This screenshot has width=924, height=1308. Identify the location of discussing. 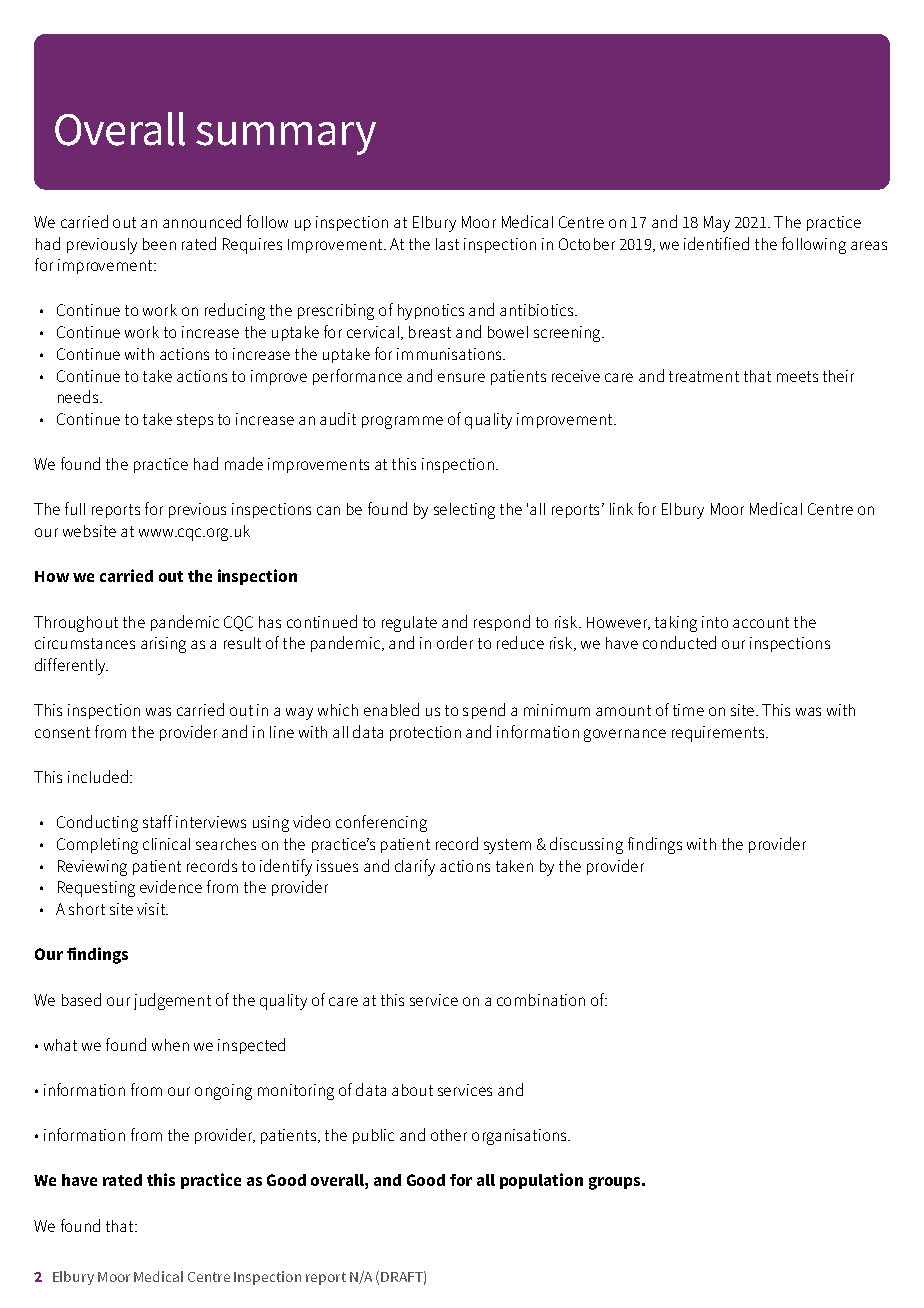
(586, 845).
